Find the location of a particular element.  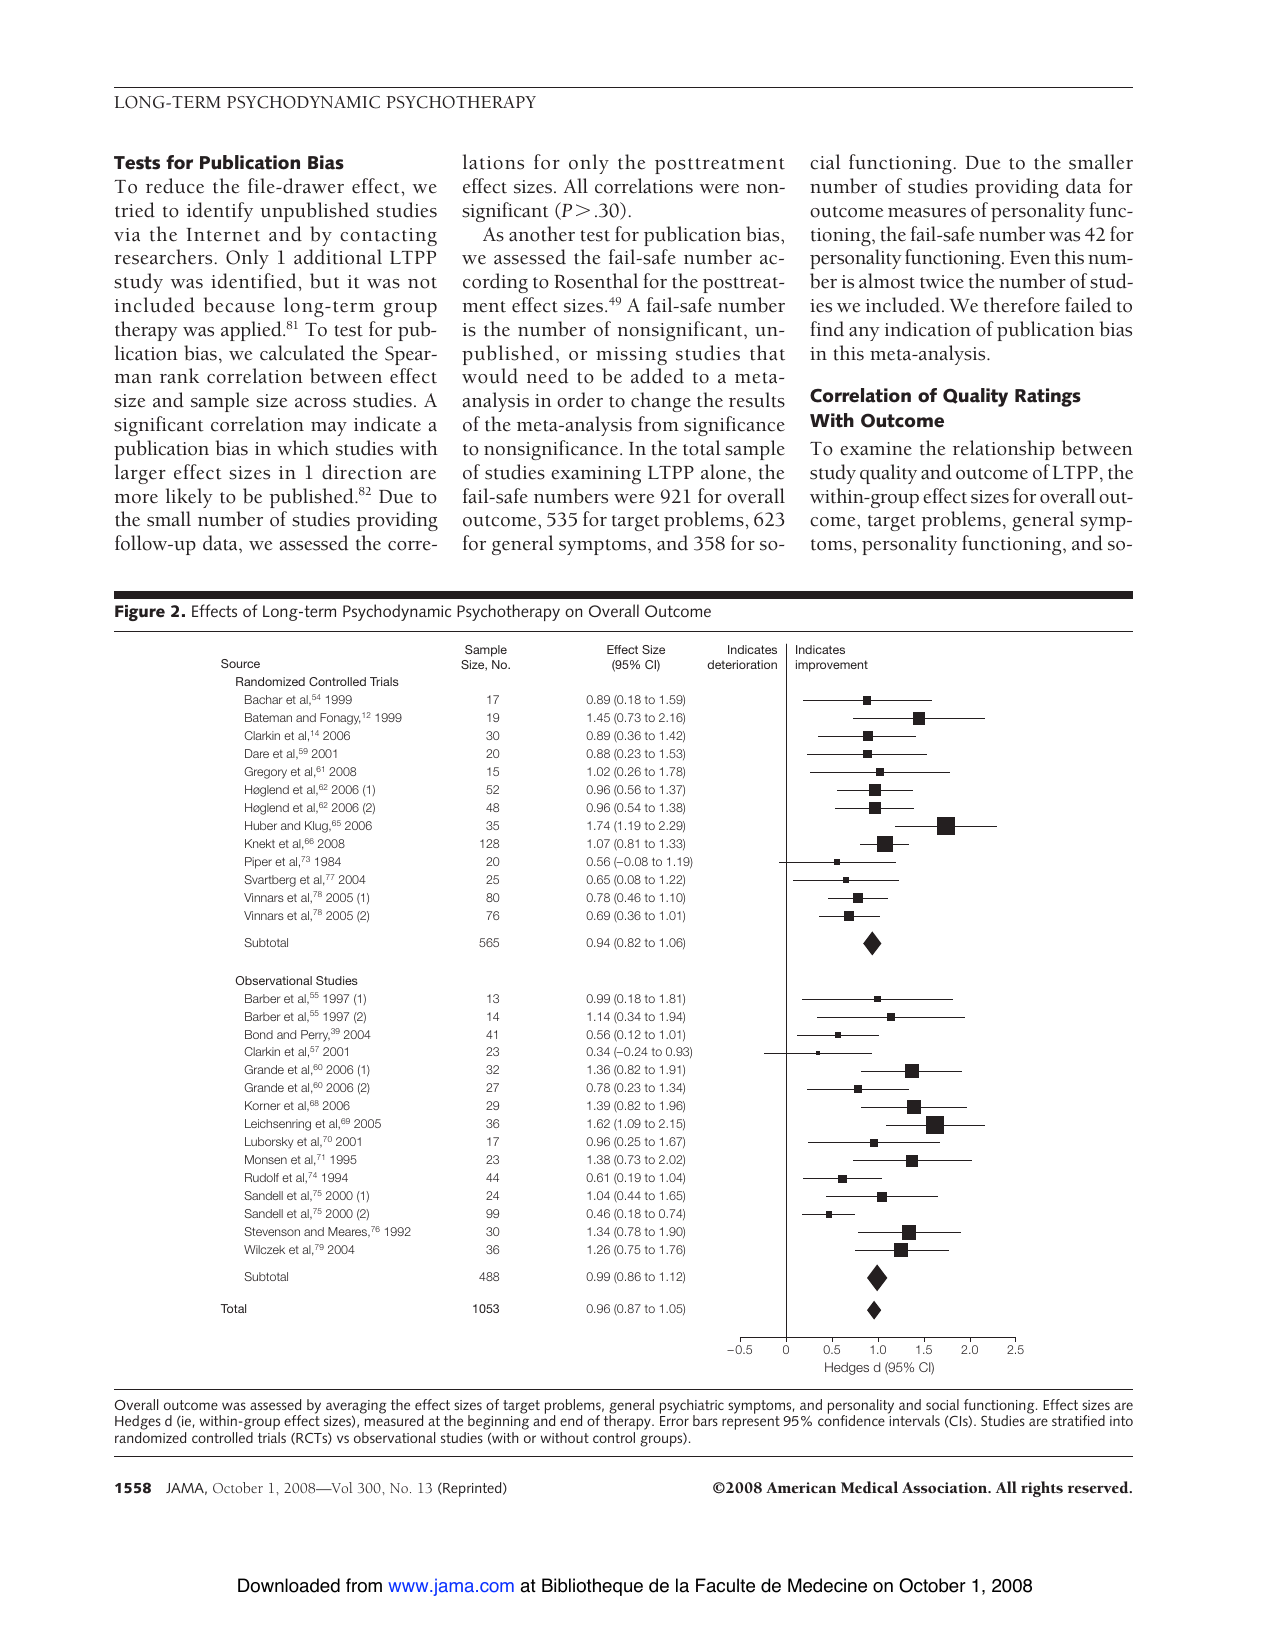

measures is located at coordinates (927, 213).
